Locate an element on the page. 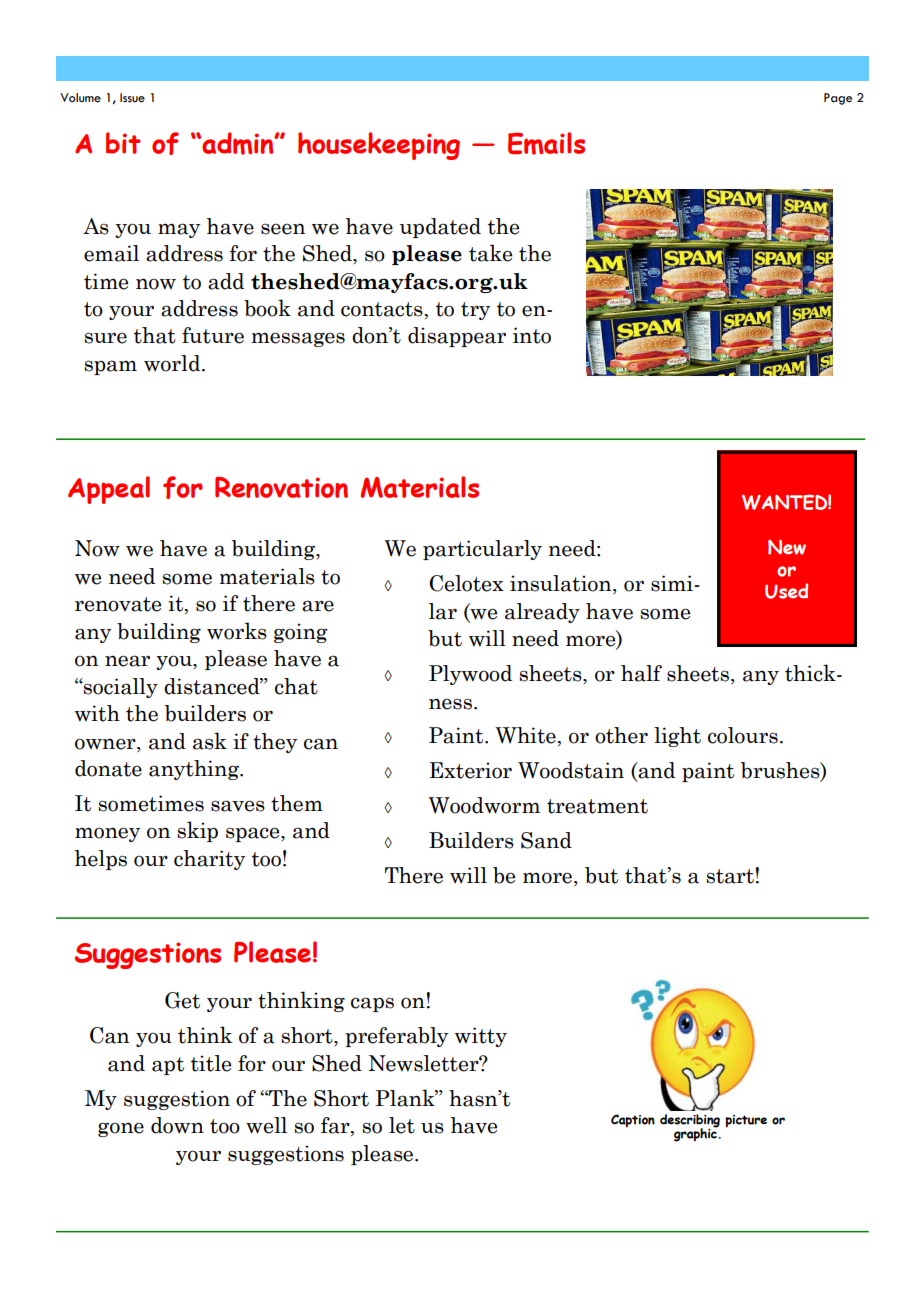 The image size is (924, 1308). Used is located at coordinates (786, 591).
